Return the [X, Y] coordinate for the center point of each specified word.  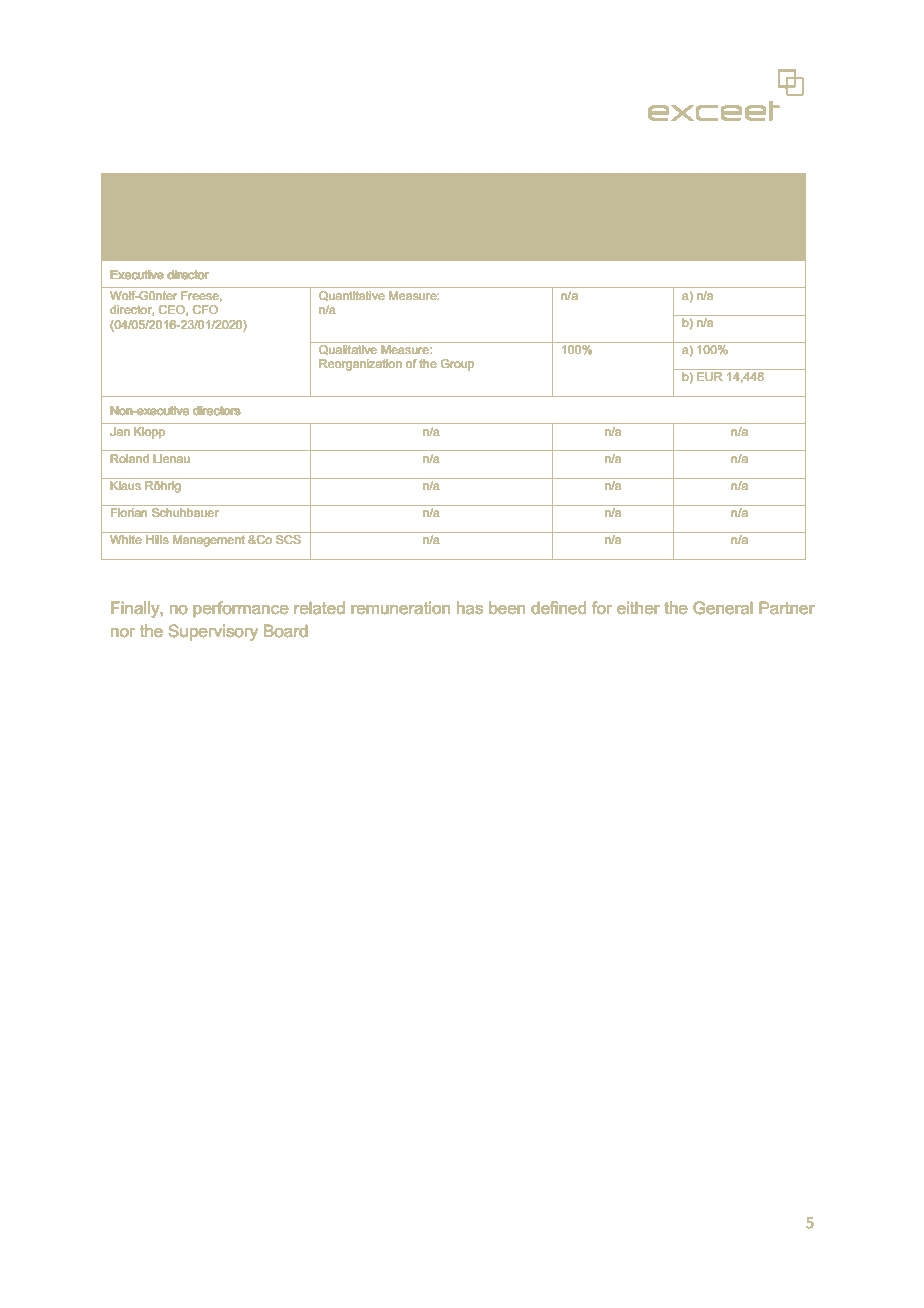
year [418, 183]
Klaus [125, 485]
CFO [205, 309]
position [230, 226]
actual [712, 224]
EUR [710, 376]
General [723, 607]
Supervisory [213, 632]
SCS [288, 539]
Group [457, 365]
